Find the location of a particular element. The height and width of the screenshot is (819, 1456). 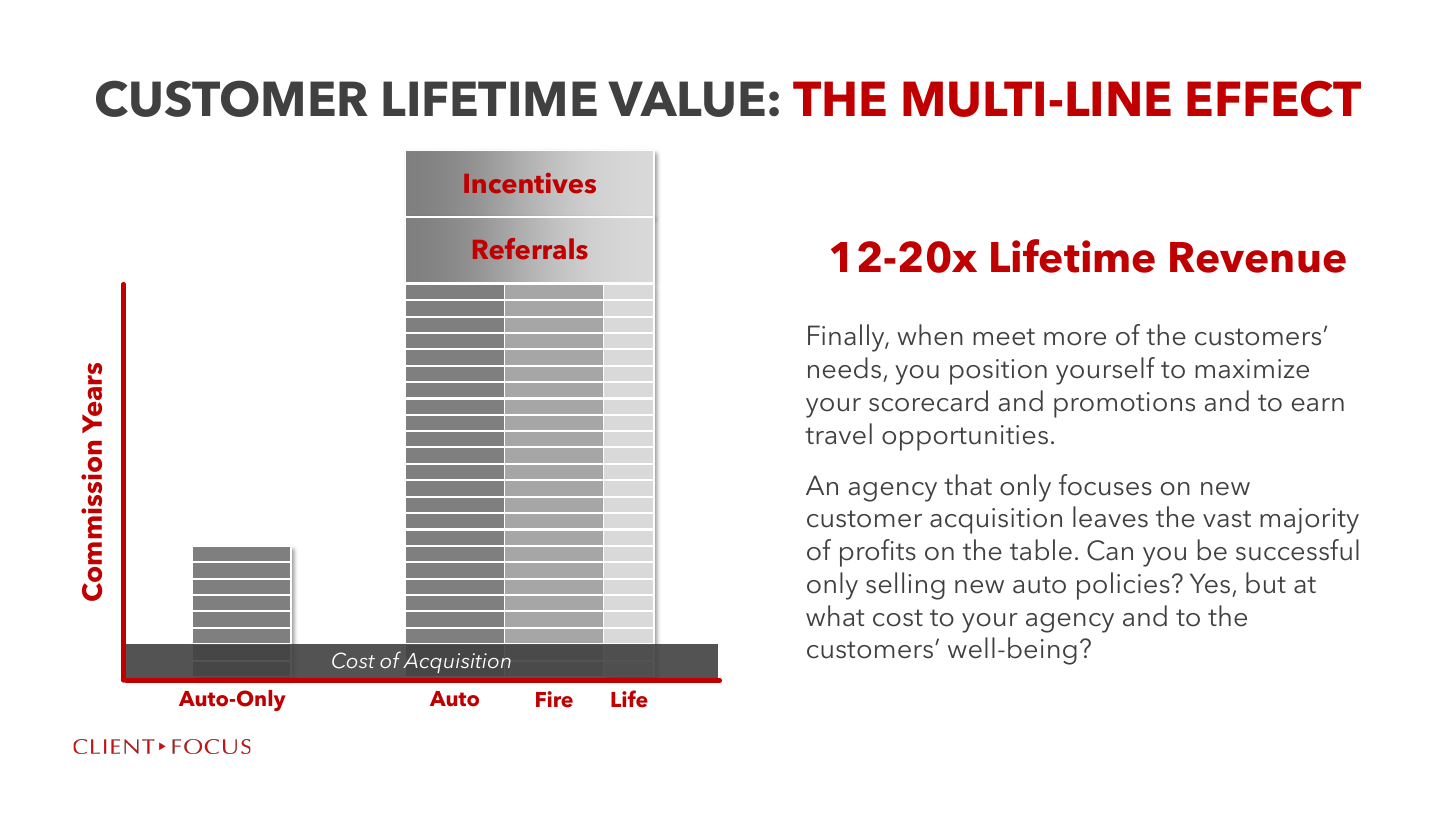

travel is located at coordinates (838, 434).
